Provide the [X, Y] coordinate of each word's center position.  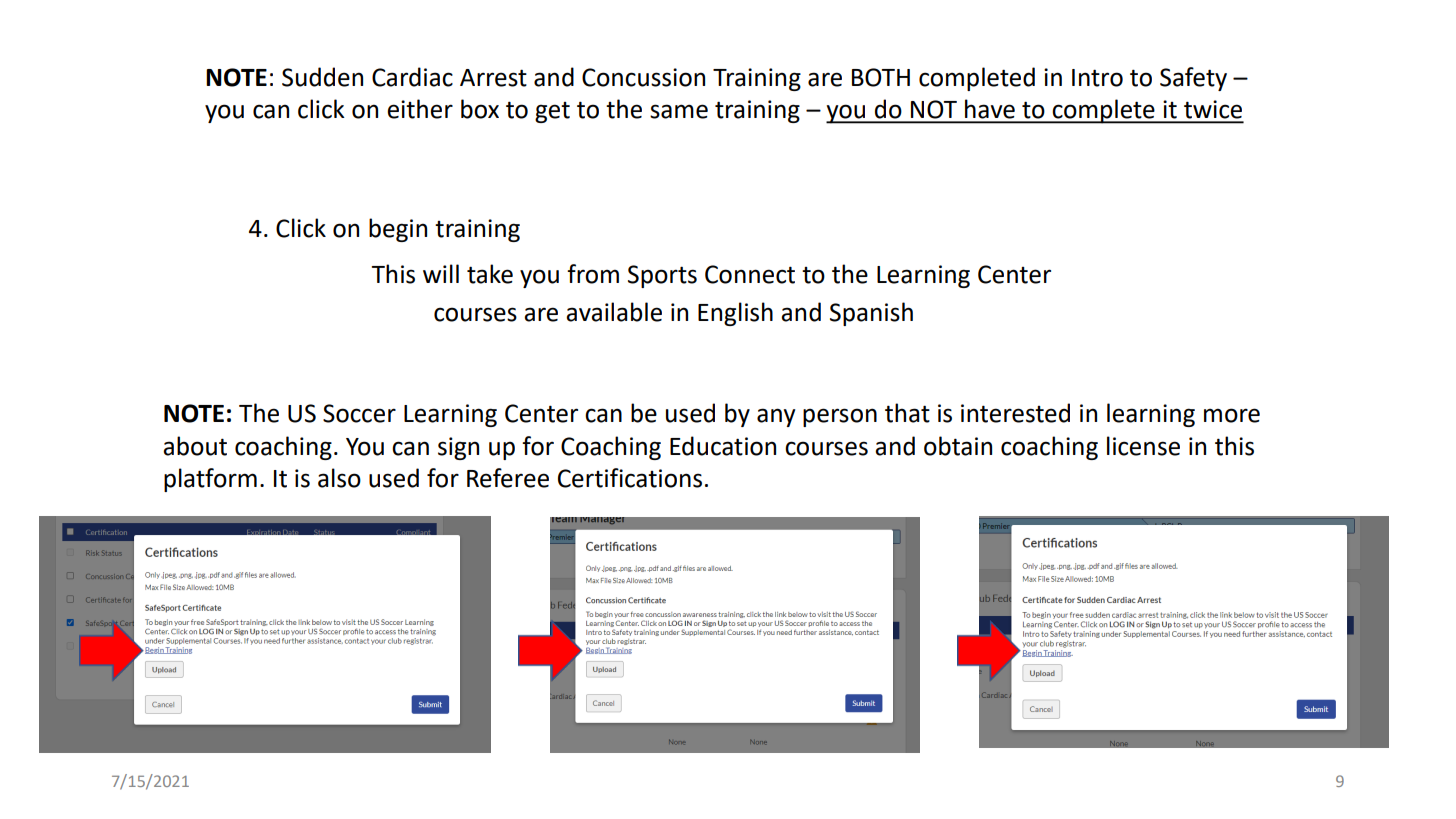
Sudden [322, 77]
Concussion [643, 77]
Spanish [871, 314]
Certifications [630, 478]
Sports [662, 276]
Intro [1097, 78]
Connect [750, 274]
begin [398, 230]
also [339, 478]
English [735, 314]
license [1143, 446]
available [614, 312]
